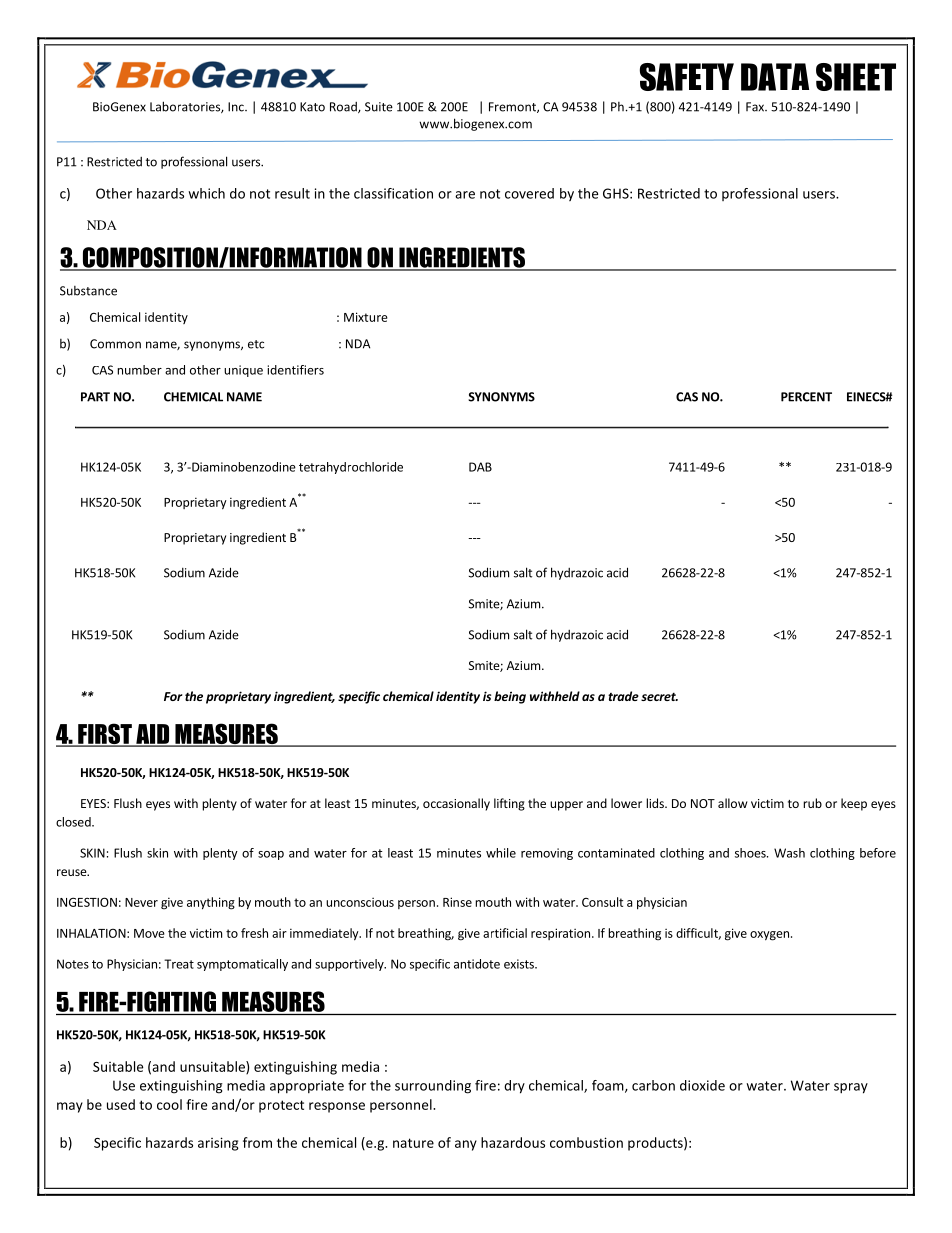 This document has width=952, height=1233. What do you see at coordinates (756, 107) in the document?
I see `Fax` at bounding box center [756, 107].
